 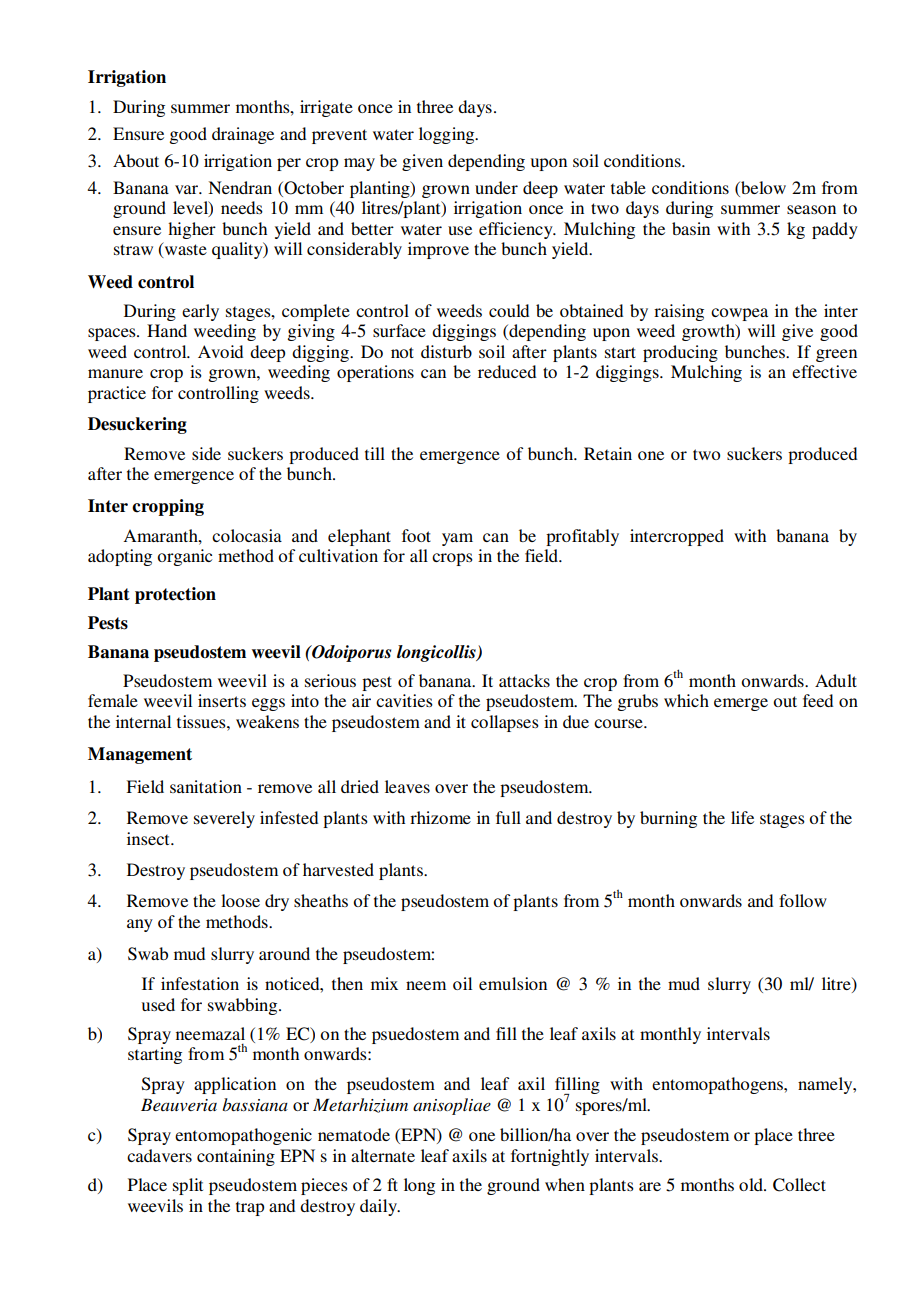 I want to click on attacks, so click(x=524, y=680).
